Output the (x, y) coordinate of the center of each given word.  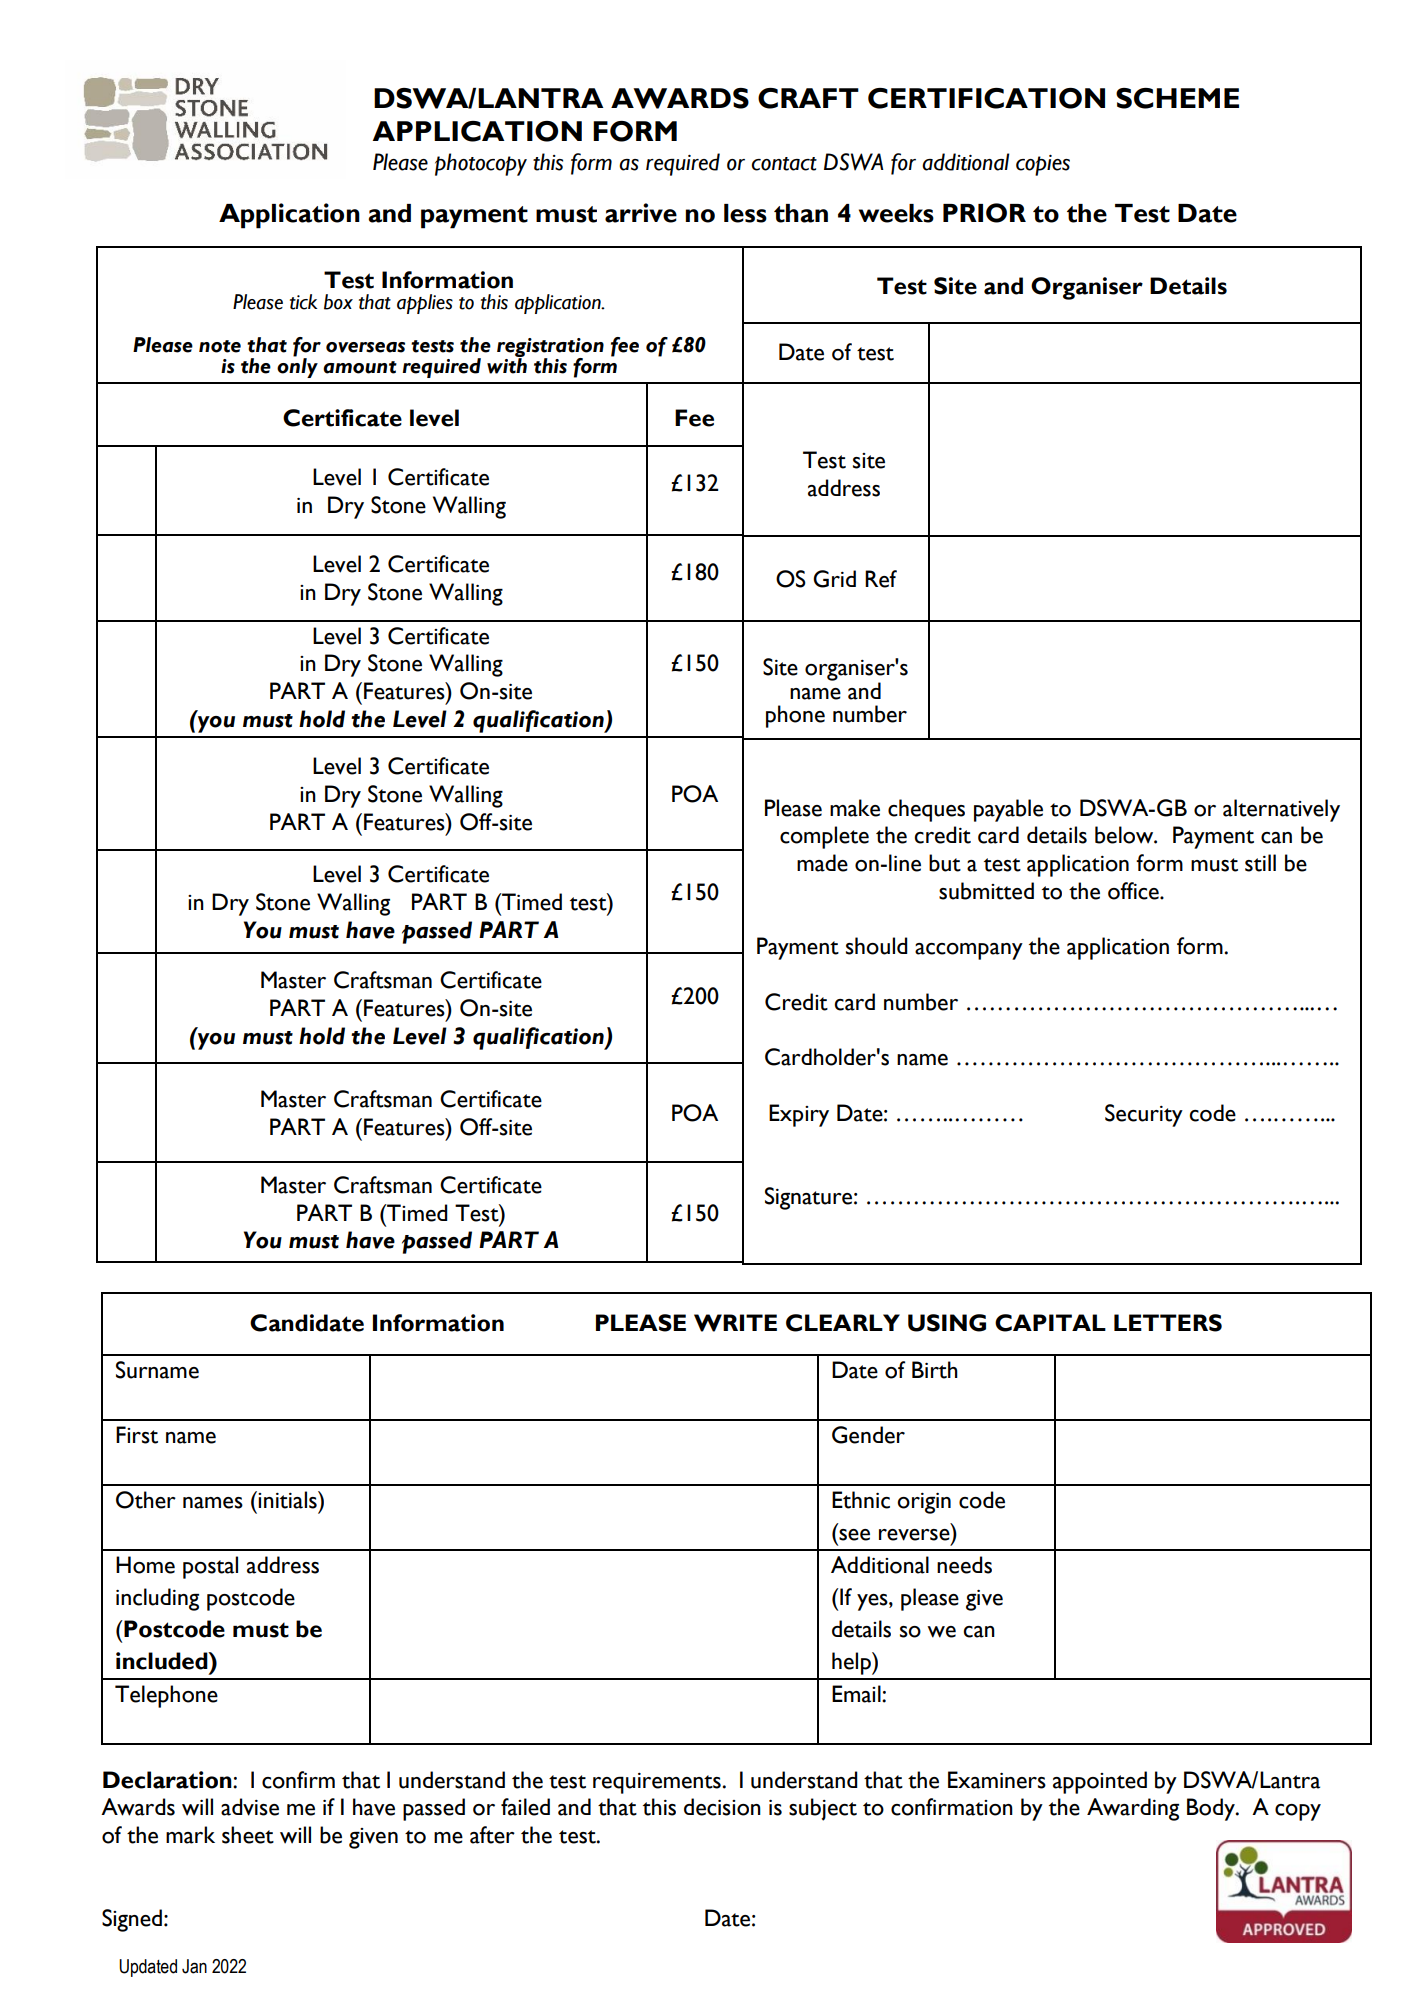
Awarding (1133, 1809)
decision (722, 1807)
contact (784, 164)
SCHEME (1177, 98)
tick (303, 302)
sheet (248, 1835)
